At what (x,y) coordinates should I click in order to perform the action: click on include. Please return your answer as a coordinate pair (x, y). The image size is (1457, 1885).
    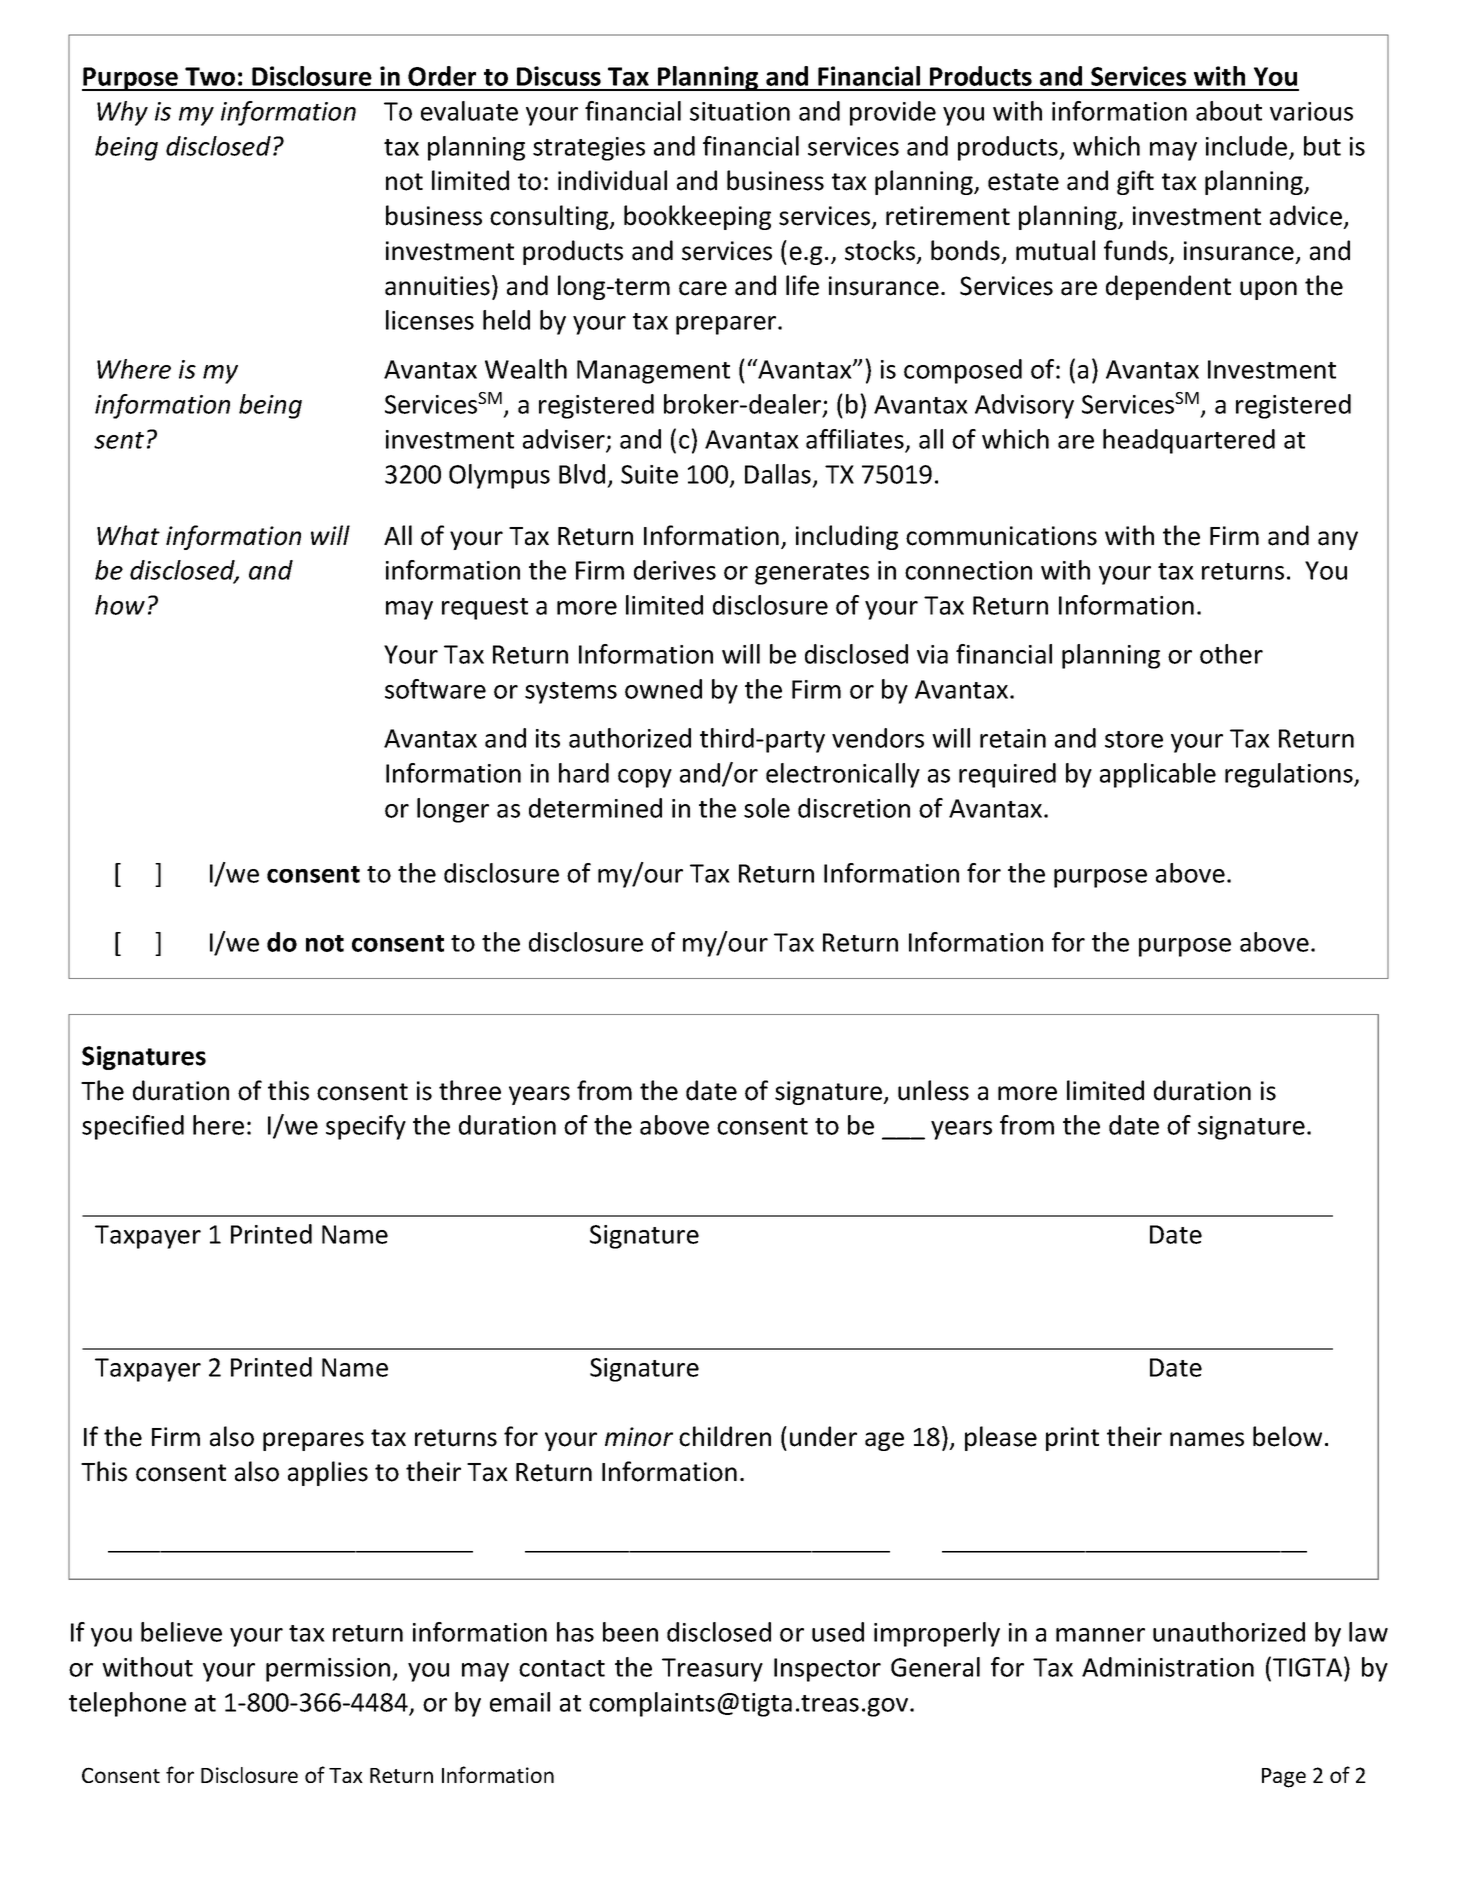
    Looking at the image, I should click on (1246, 146).
